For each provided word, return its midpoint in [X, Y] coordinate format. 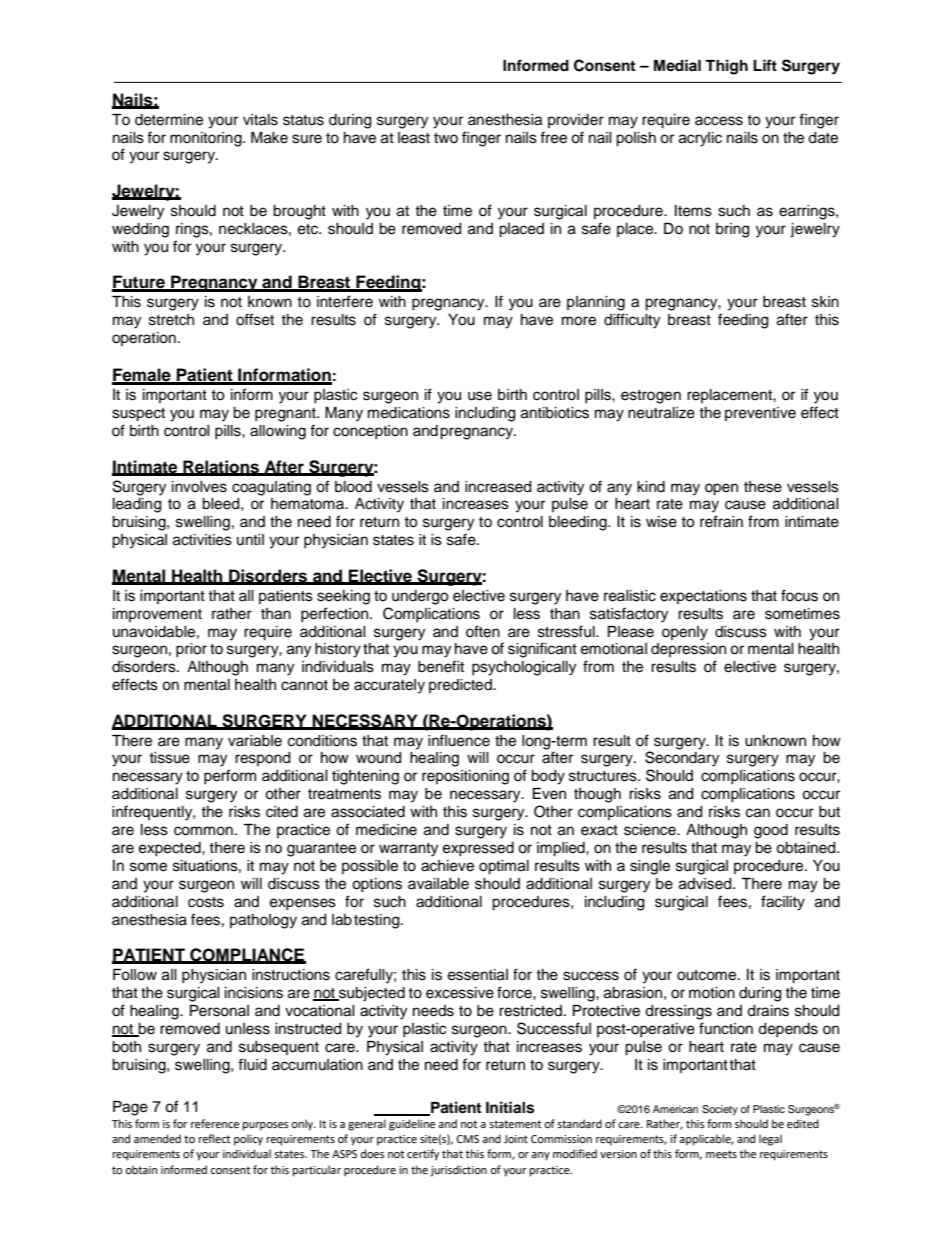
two [446, 138]
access [719, 121]
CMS [468, 1139]
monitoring [207, 139]
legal [770, 1140]
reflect [214, 1139]
